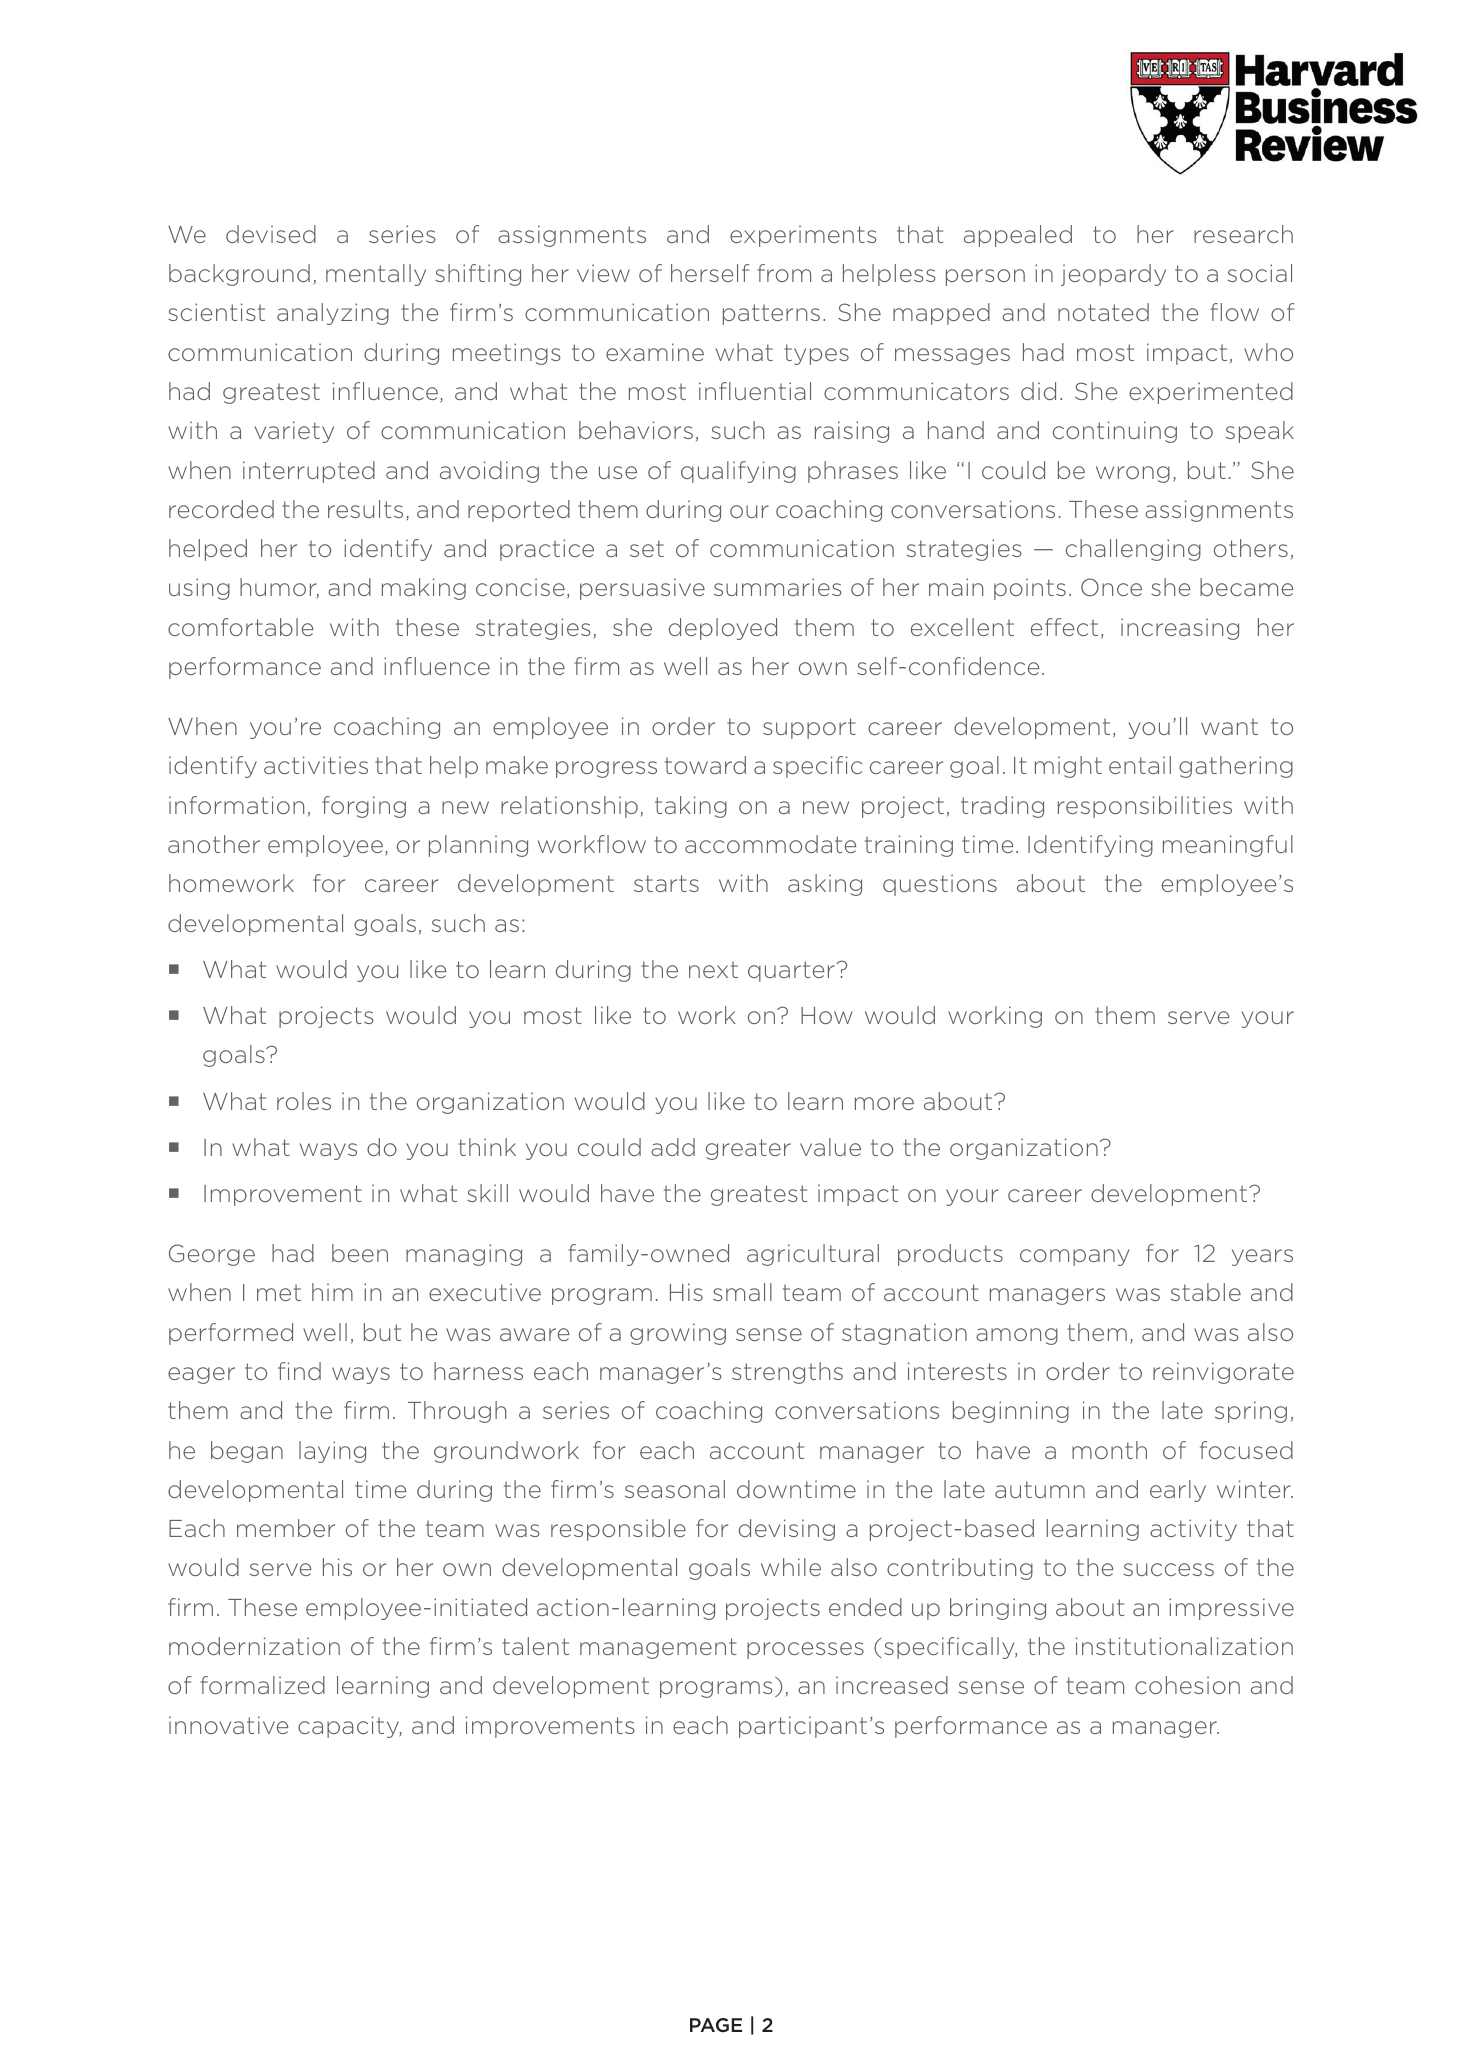 This document has width=1462, height=2067. Describe the element at coordinates (229, 1725) in the document. I see `innovative` at that location.
